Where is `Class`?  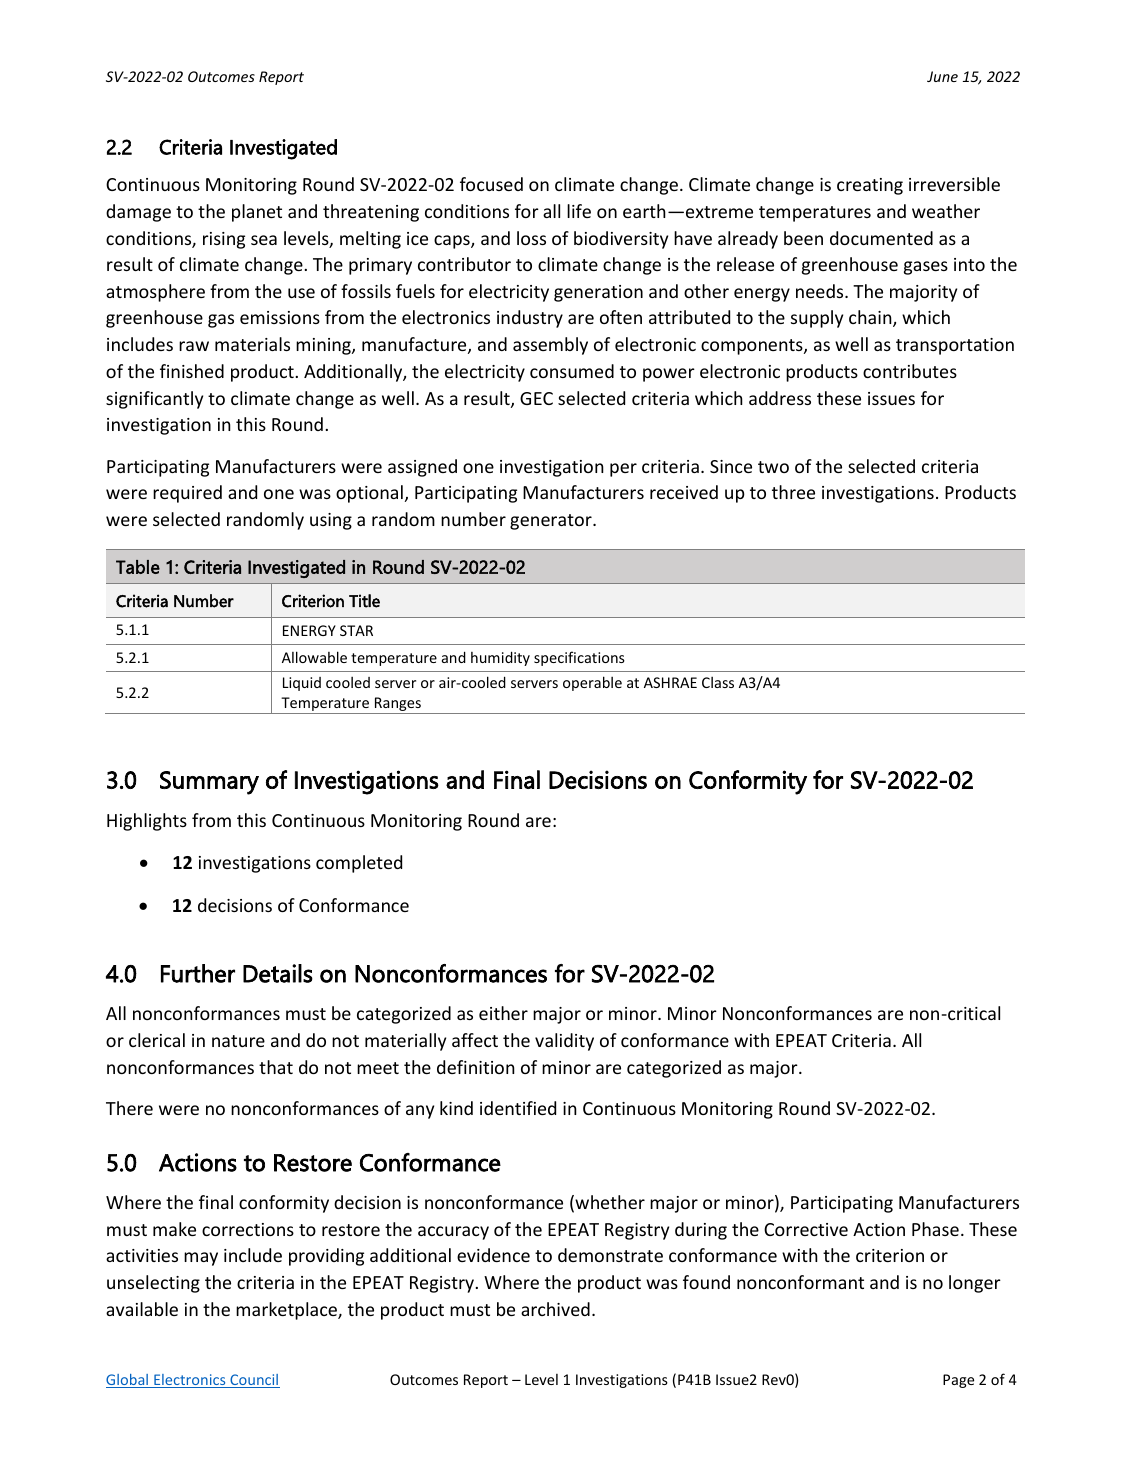
Class is located at coordinates (718, 682).
